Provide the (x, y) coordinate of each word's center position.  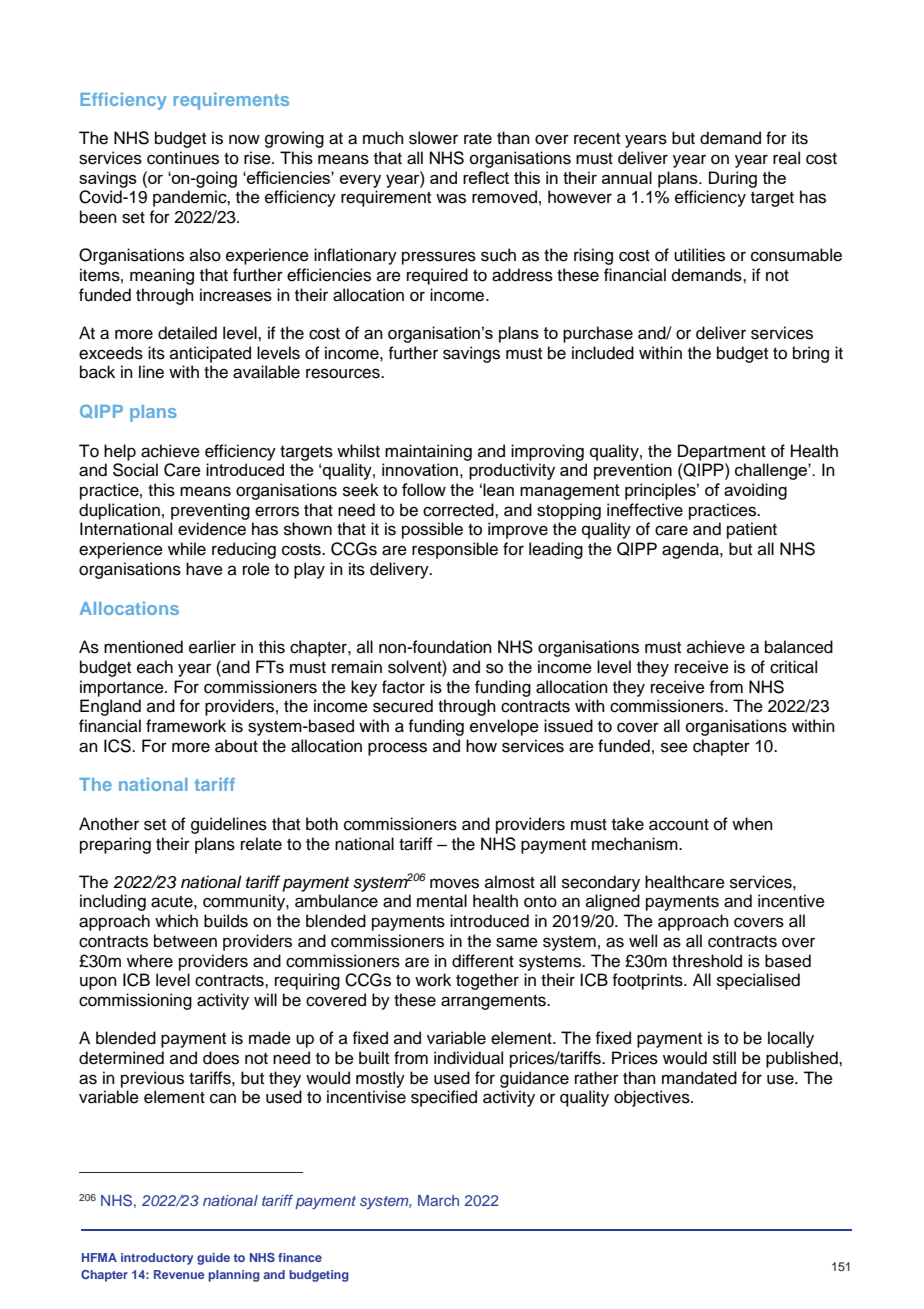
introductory (157, 1259)
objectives (653, 1098)
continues (183, 158)
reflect (486, 177)
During (733, 179)
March (438, 1200)
